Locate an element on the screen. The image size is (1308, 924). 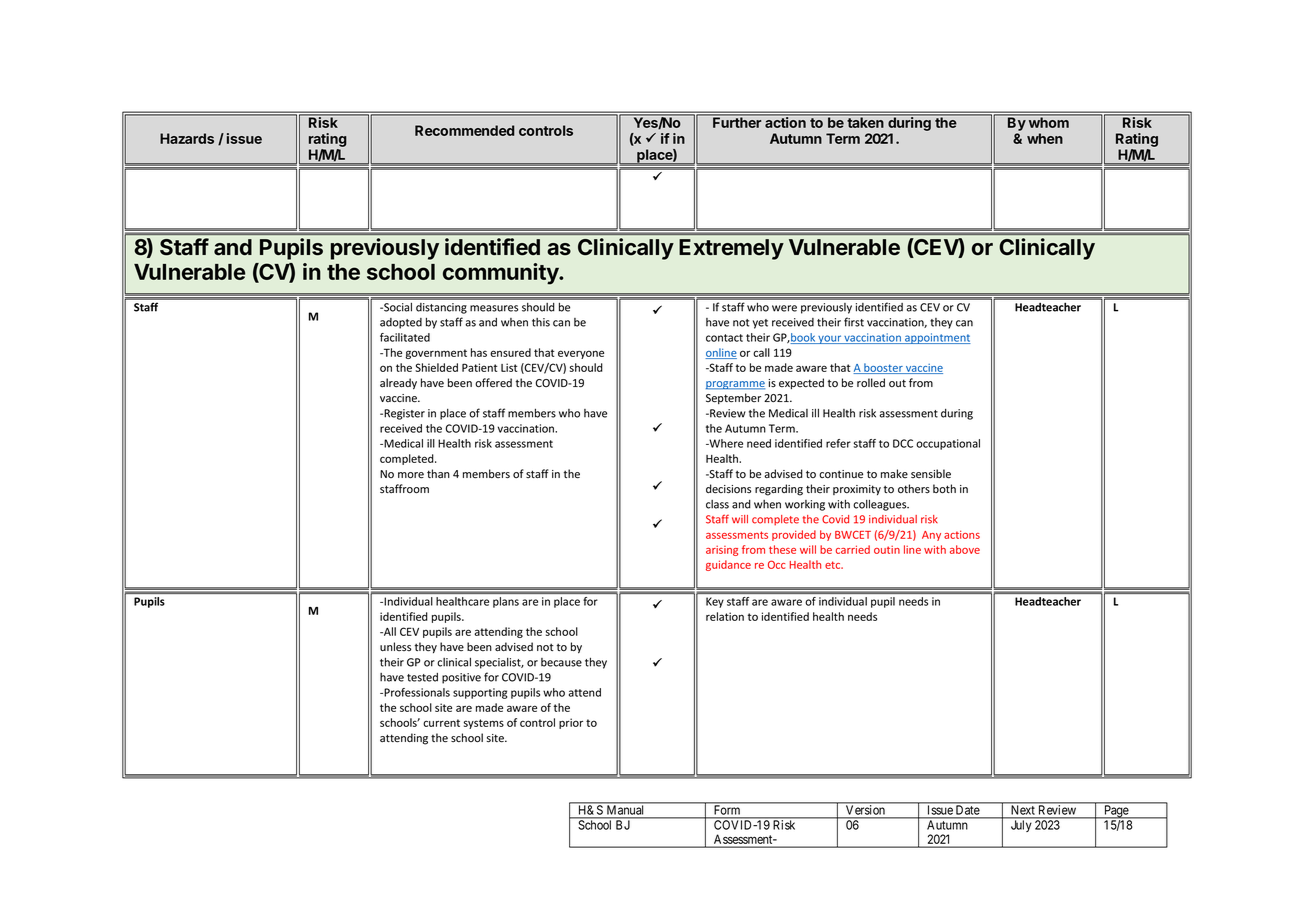
Key is located at coordinates (715, 602).
